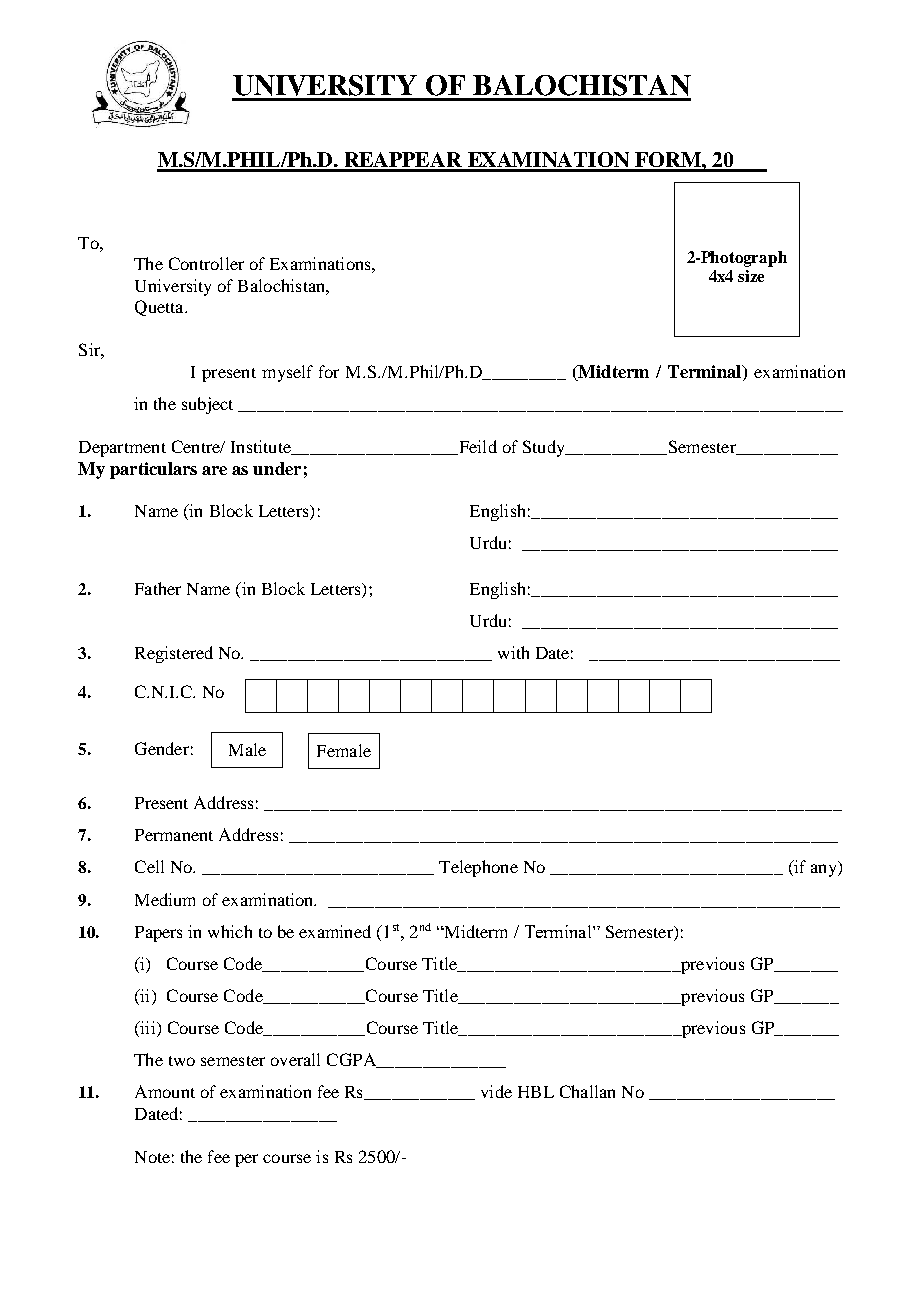 The image size is (924, 1307). Describe the element at coordinates (496, 1091) in the screenshot. I see `vide` at that location.
